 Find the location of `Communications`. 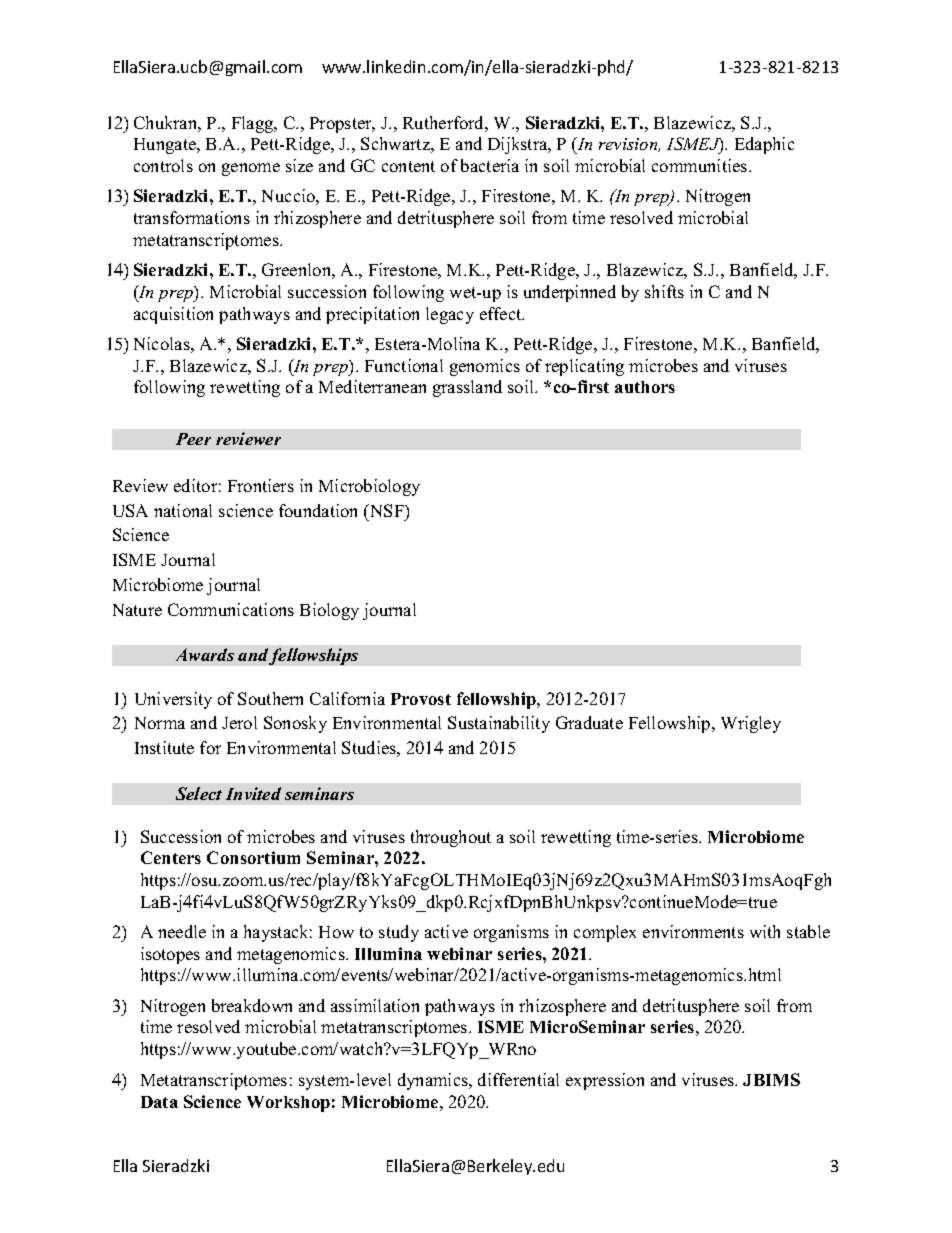

Communications is located at coordinates (231, 609).
